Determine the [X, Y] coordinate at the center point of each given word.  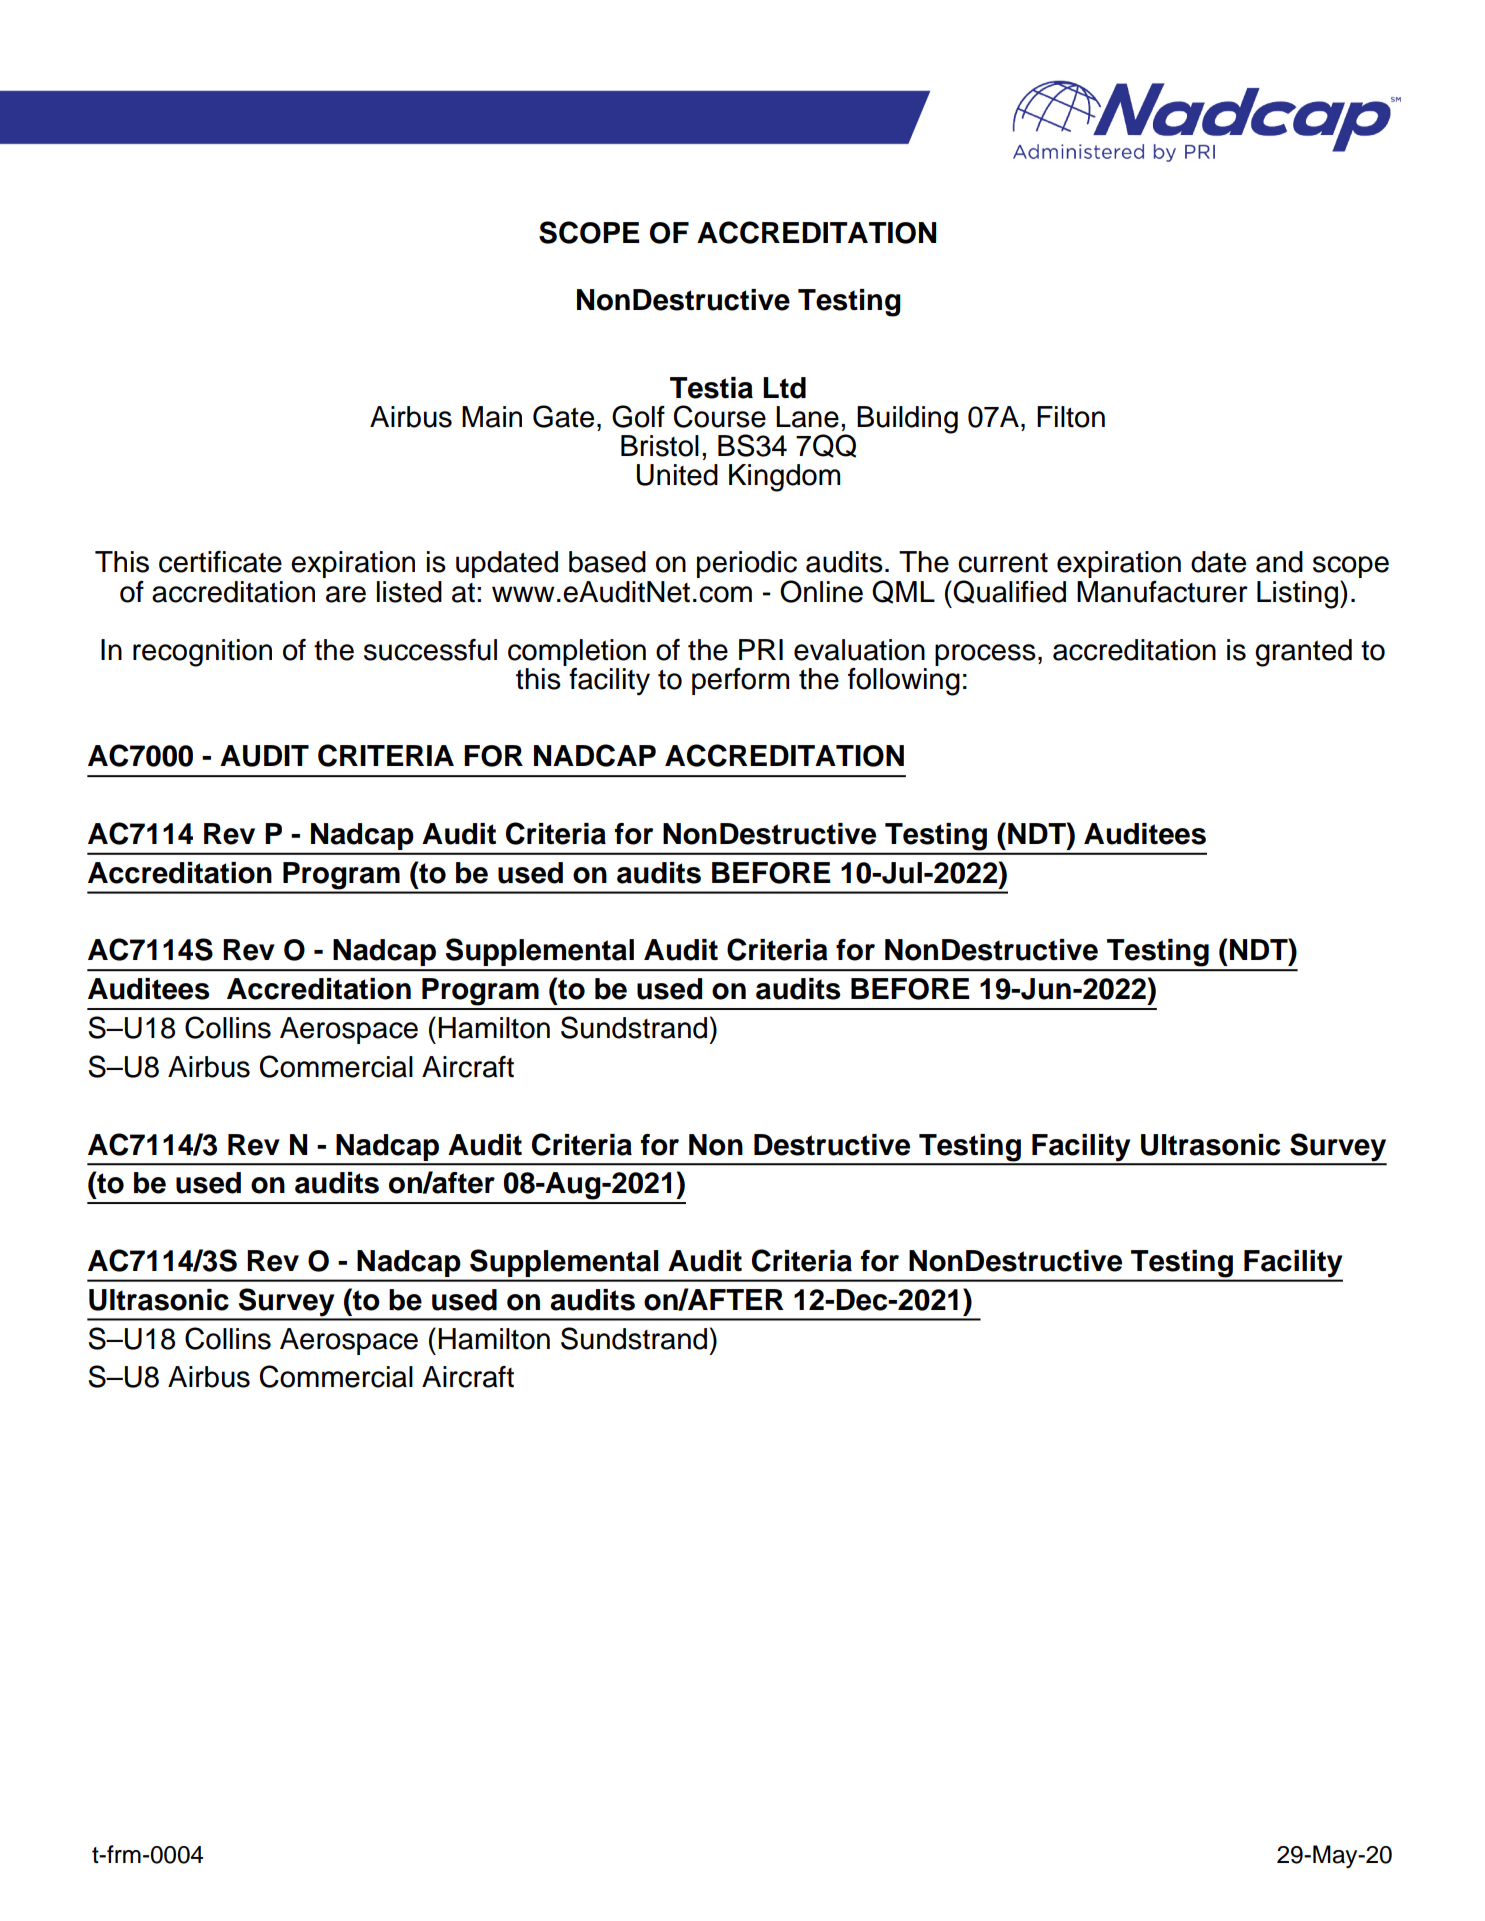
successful [430, 650]
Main [492, 417]
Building [907, 420]
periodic [747, 566]
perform [740, 681]
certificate [220, 562]
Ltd [784, 388]
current [1003, 563]
